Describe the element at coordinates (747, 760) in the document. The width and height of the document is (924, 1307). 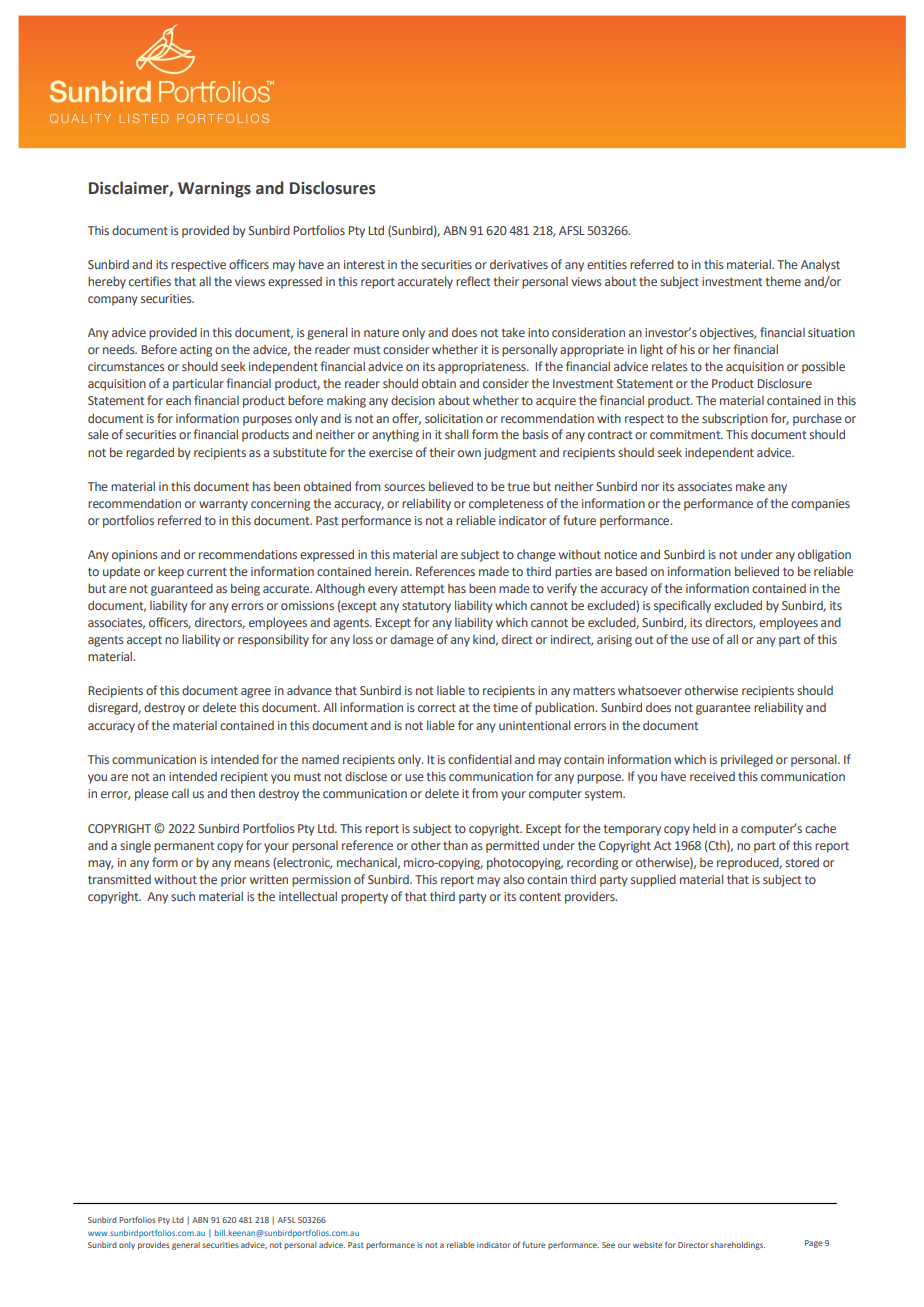
I see `privileged` at that location.
